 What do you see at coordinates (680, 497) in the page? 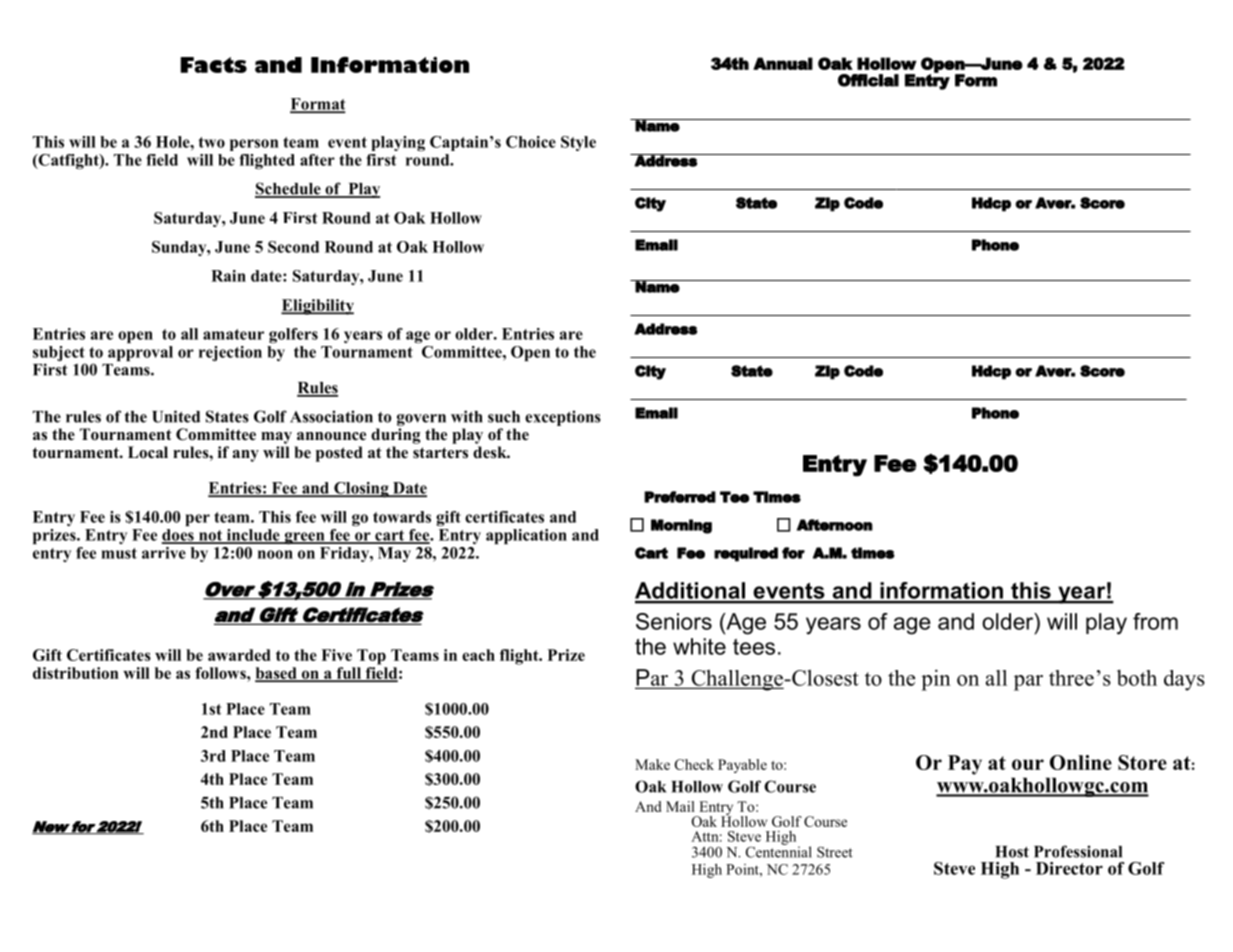
I see `Preferred` at bounding box center [680, 497].
